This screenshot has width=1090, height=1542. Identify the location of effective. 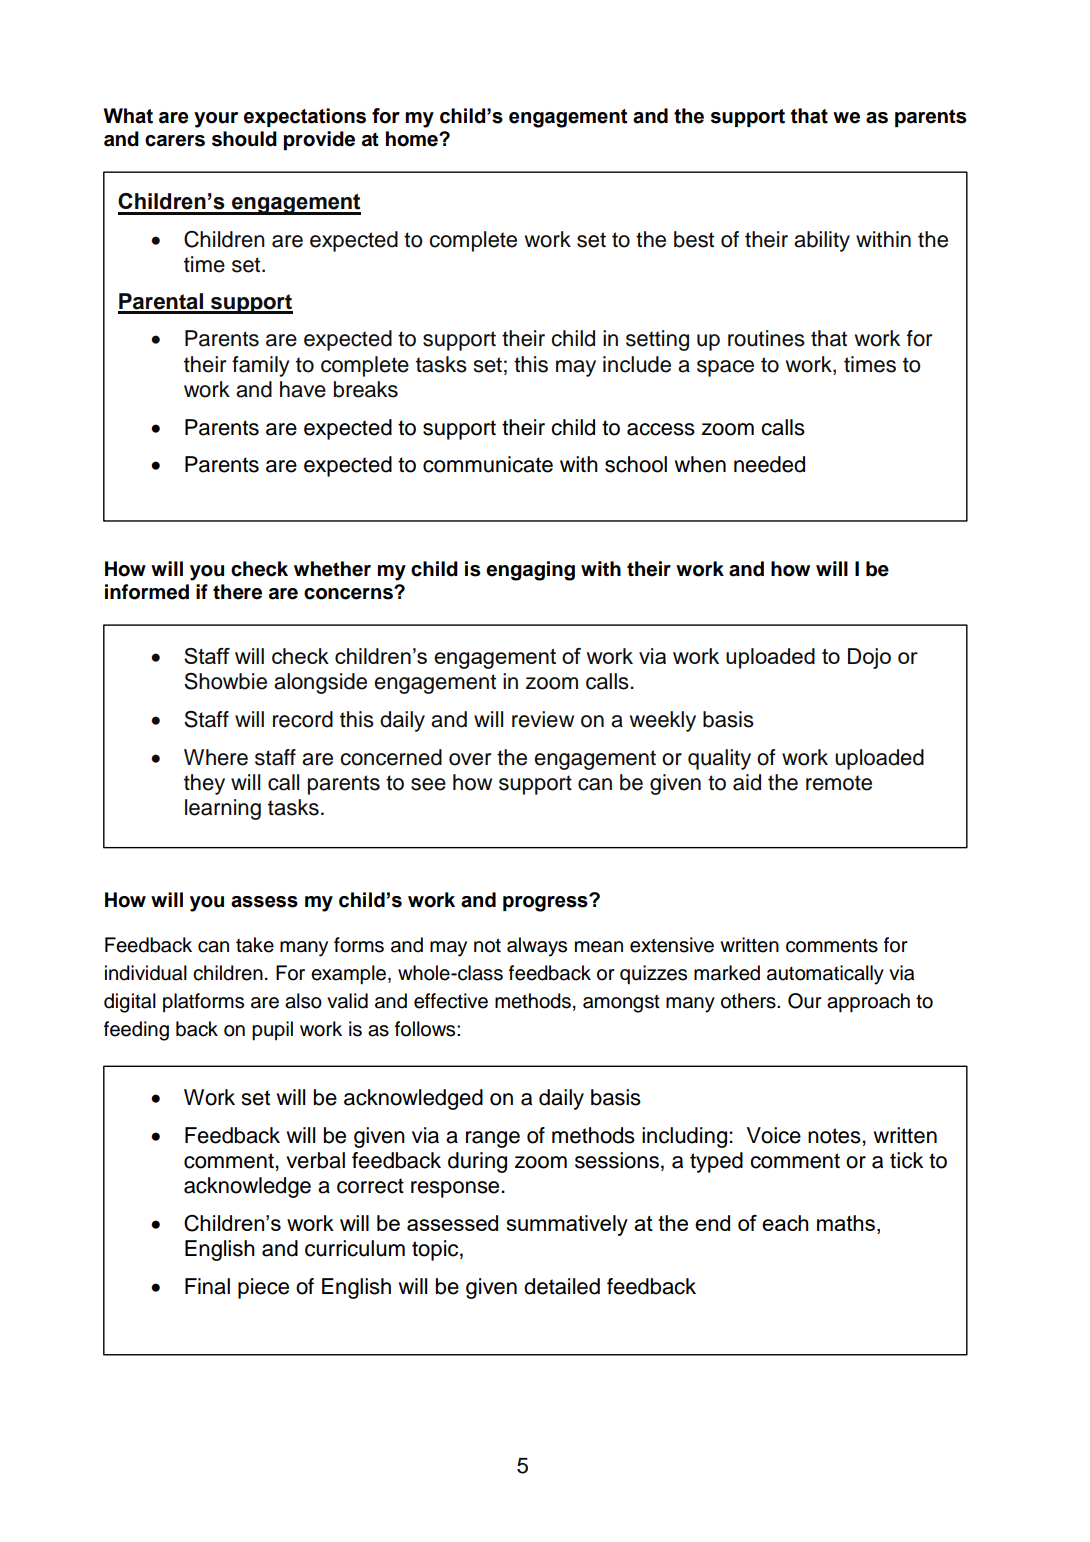
(451, 1001).
